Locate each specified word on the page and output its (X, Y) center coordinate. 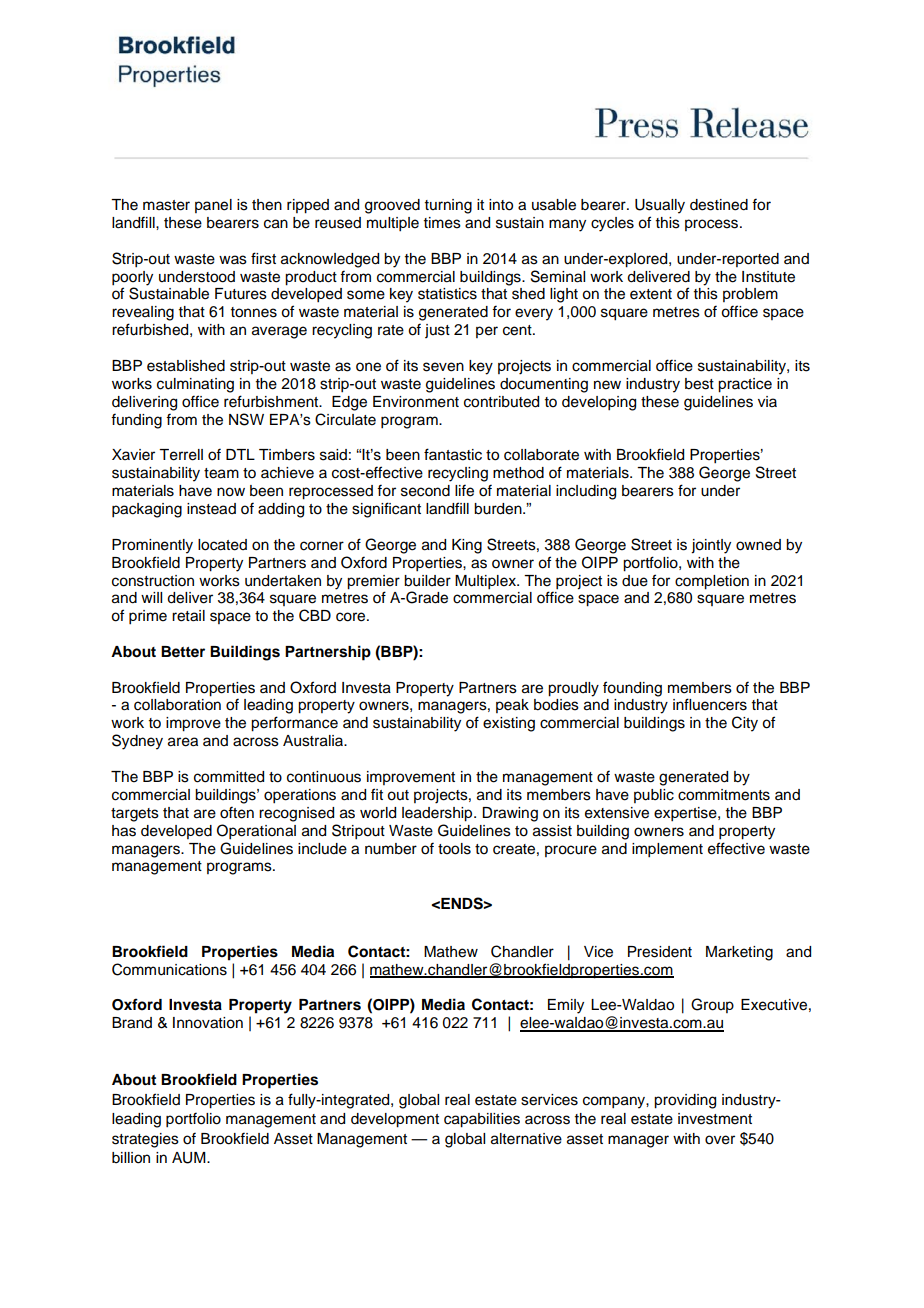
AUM (190, 1158)
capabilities (482, 1120)
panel (213, 206)
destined (719, 205)
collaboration (177, 705)
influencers (710, 704)
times (442, 223)
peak (512, 706)
